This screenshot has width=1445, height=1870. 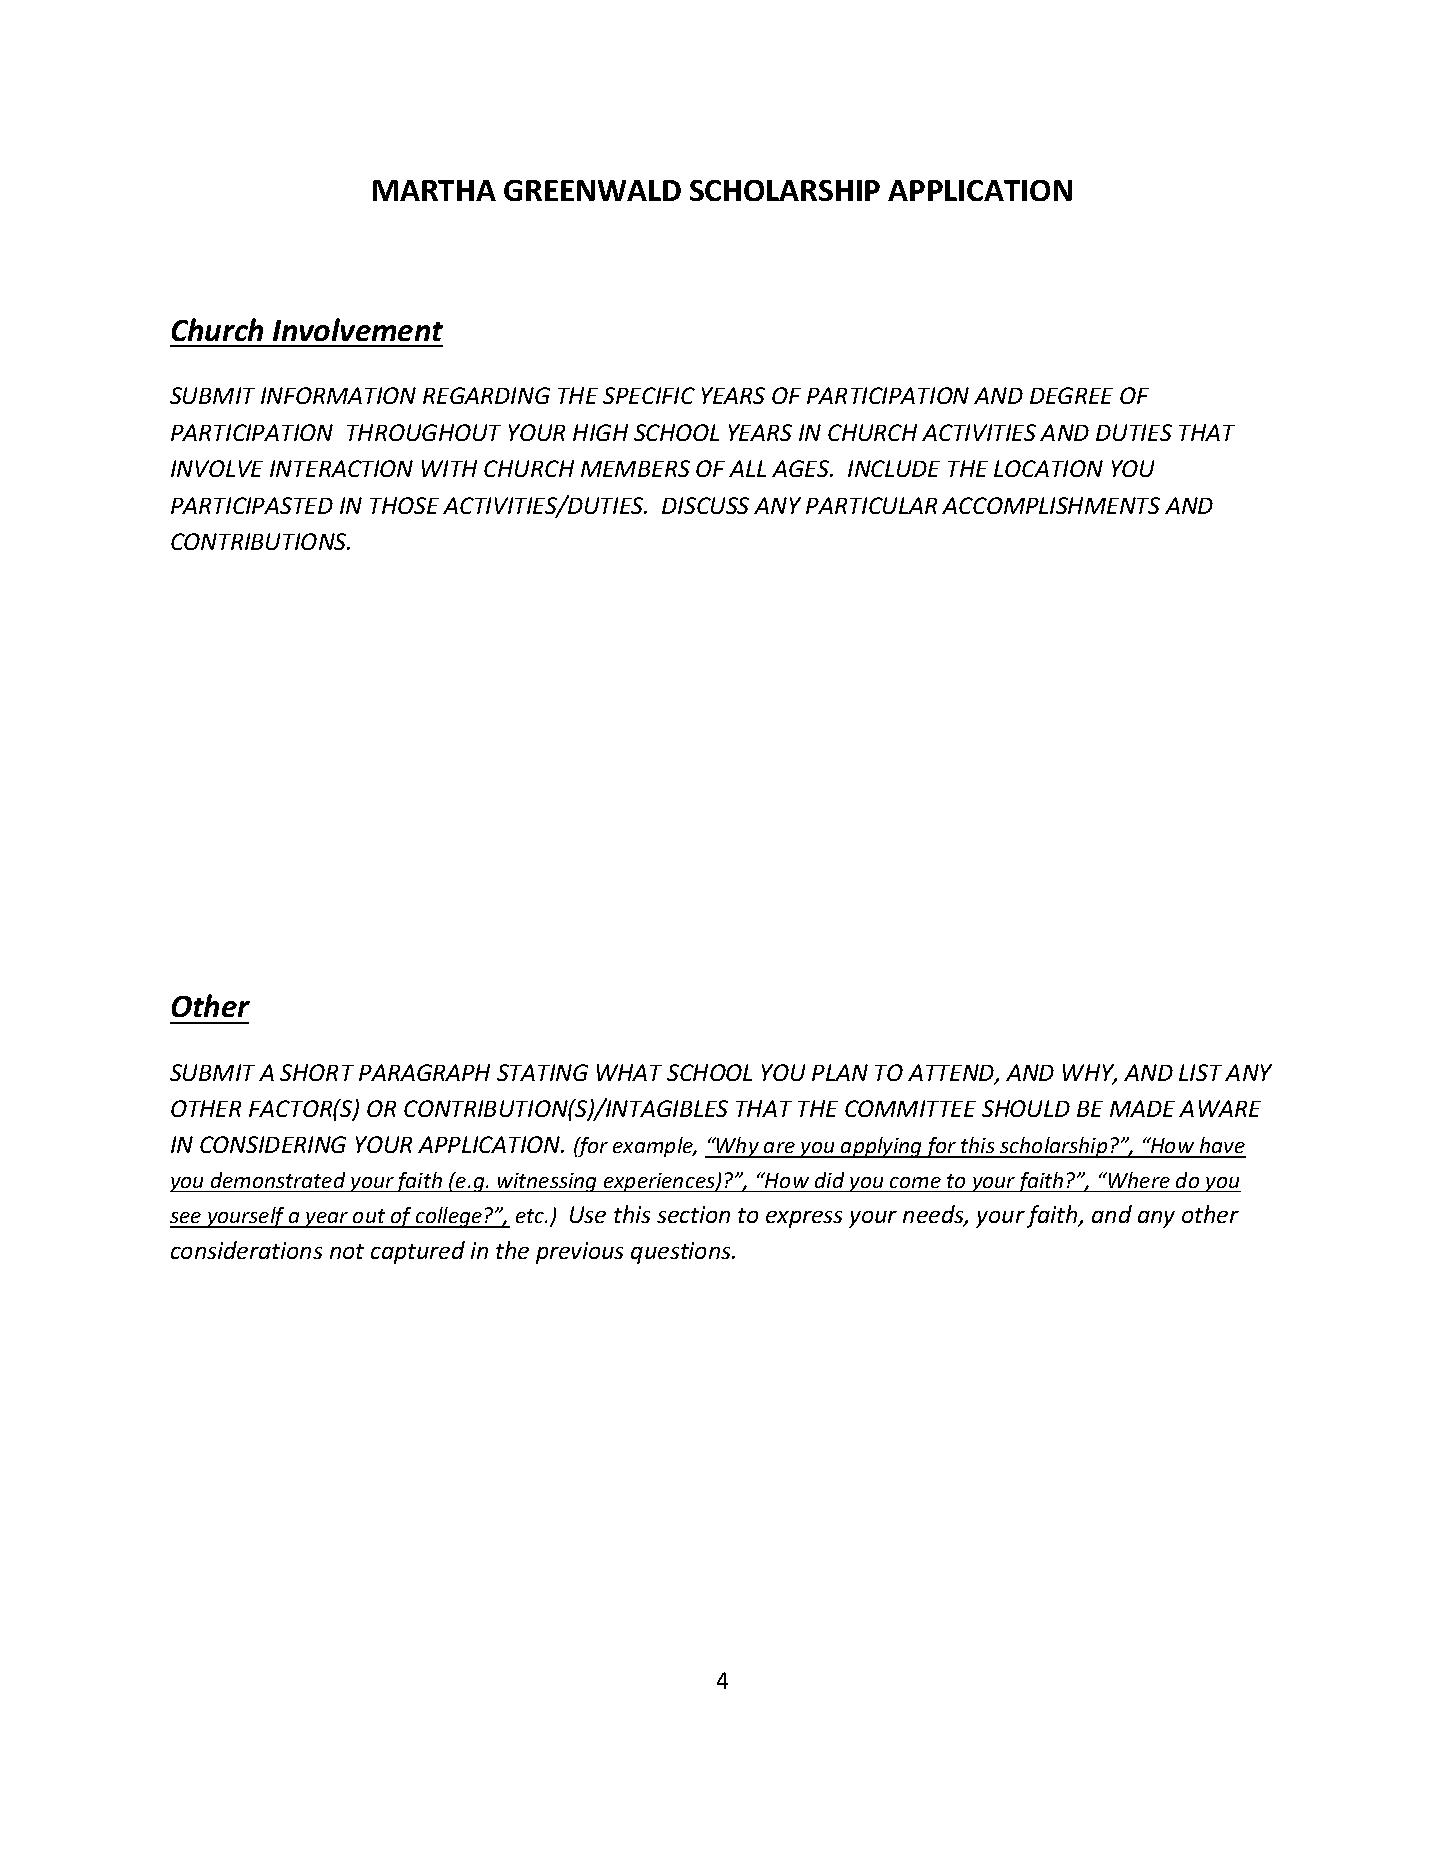 I want to click on DEGREE, so click(x=1071, y=395).
